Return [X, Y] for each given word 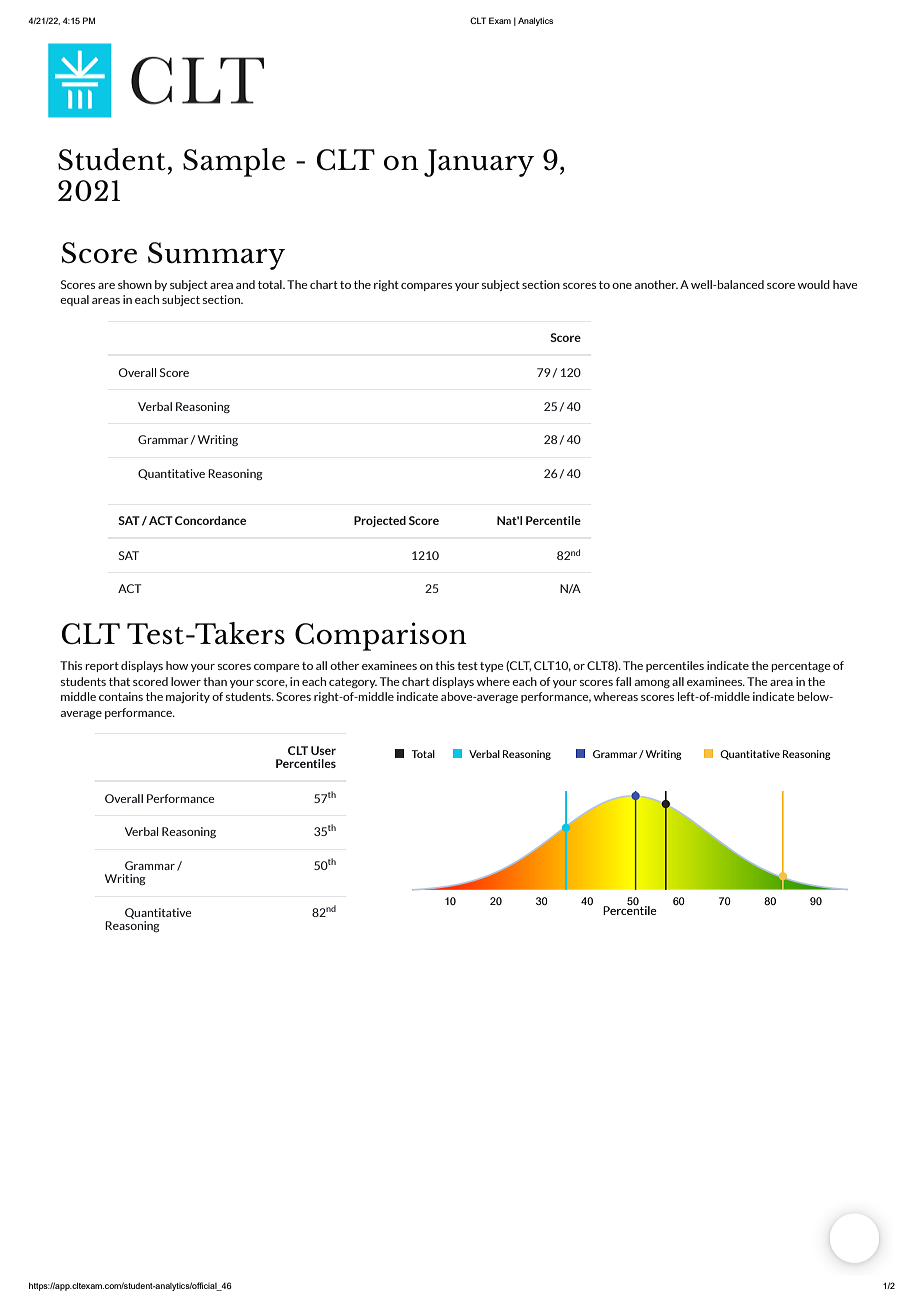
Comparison [381, 636]
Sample [234, 162]
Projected [380, 521]
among [652, 684]
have [845, 284]
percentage [801, 667]
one [622, 286]
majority [188, 697]
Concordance [210, 520]
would [814, 284]
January [479, 163]
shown [135, 284]
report [102, 667]
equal [74, 300]
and [245, 284]
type [492, 667]
